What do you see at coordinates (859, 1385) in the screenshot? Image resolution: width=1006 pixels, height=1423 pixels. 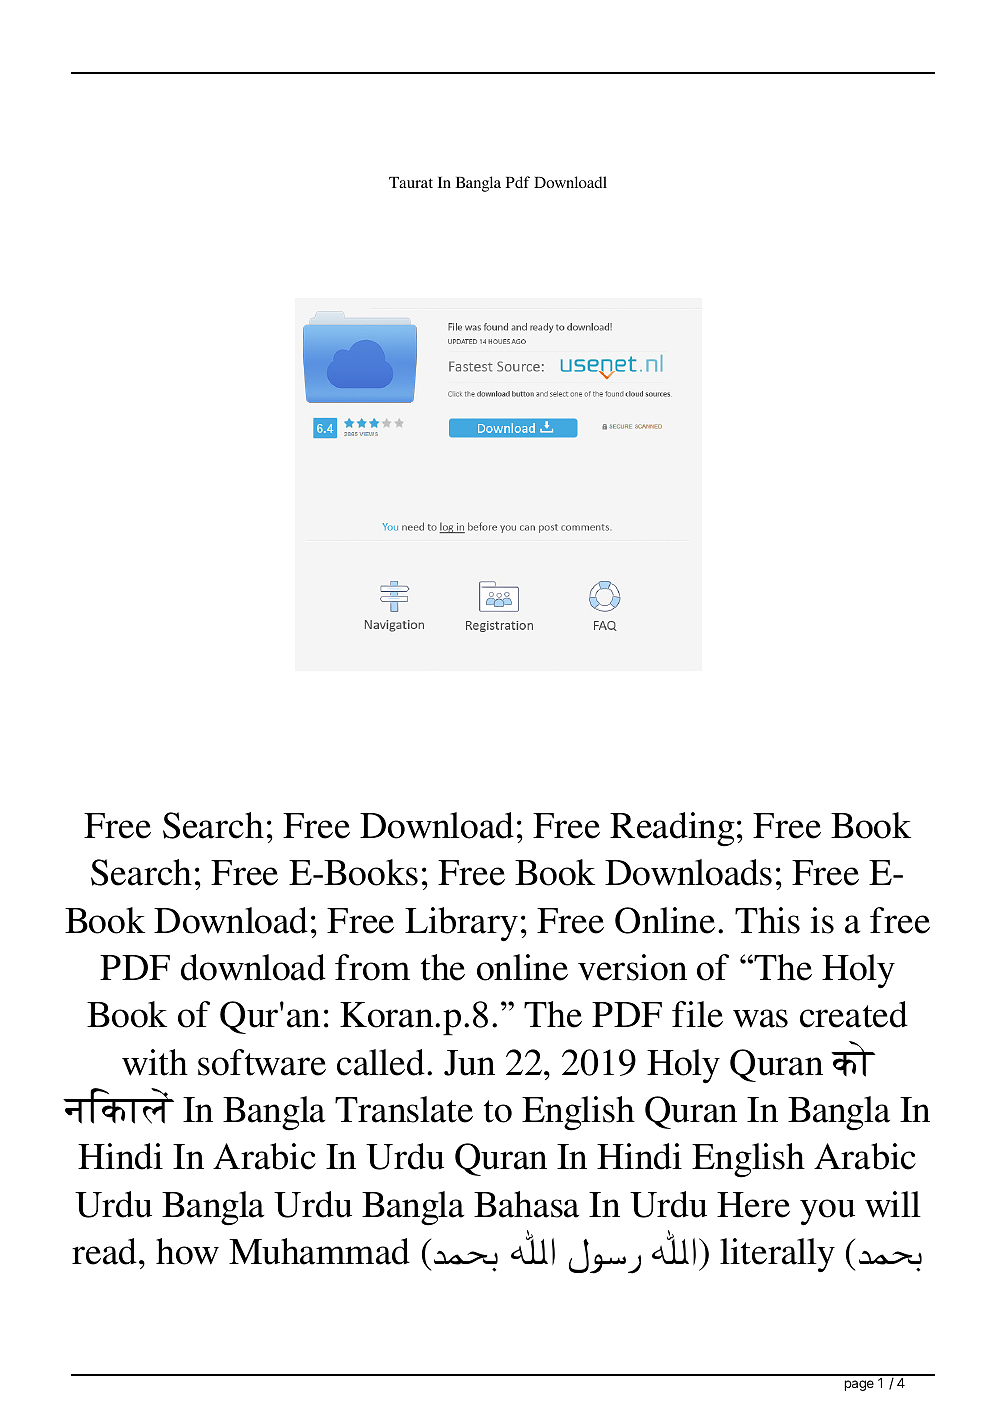 I see `page` at bounding box center [859, 1385].
